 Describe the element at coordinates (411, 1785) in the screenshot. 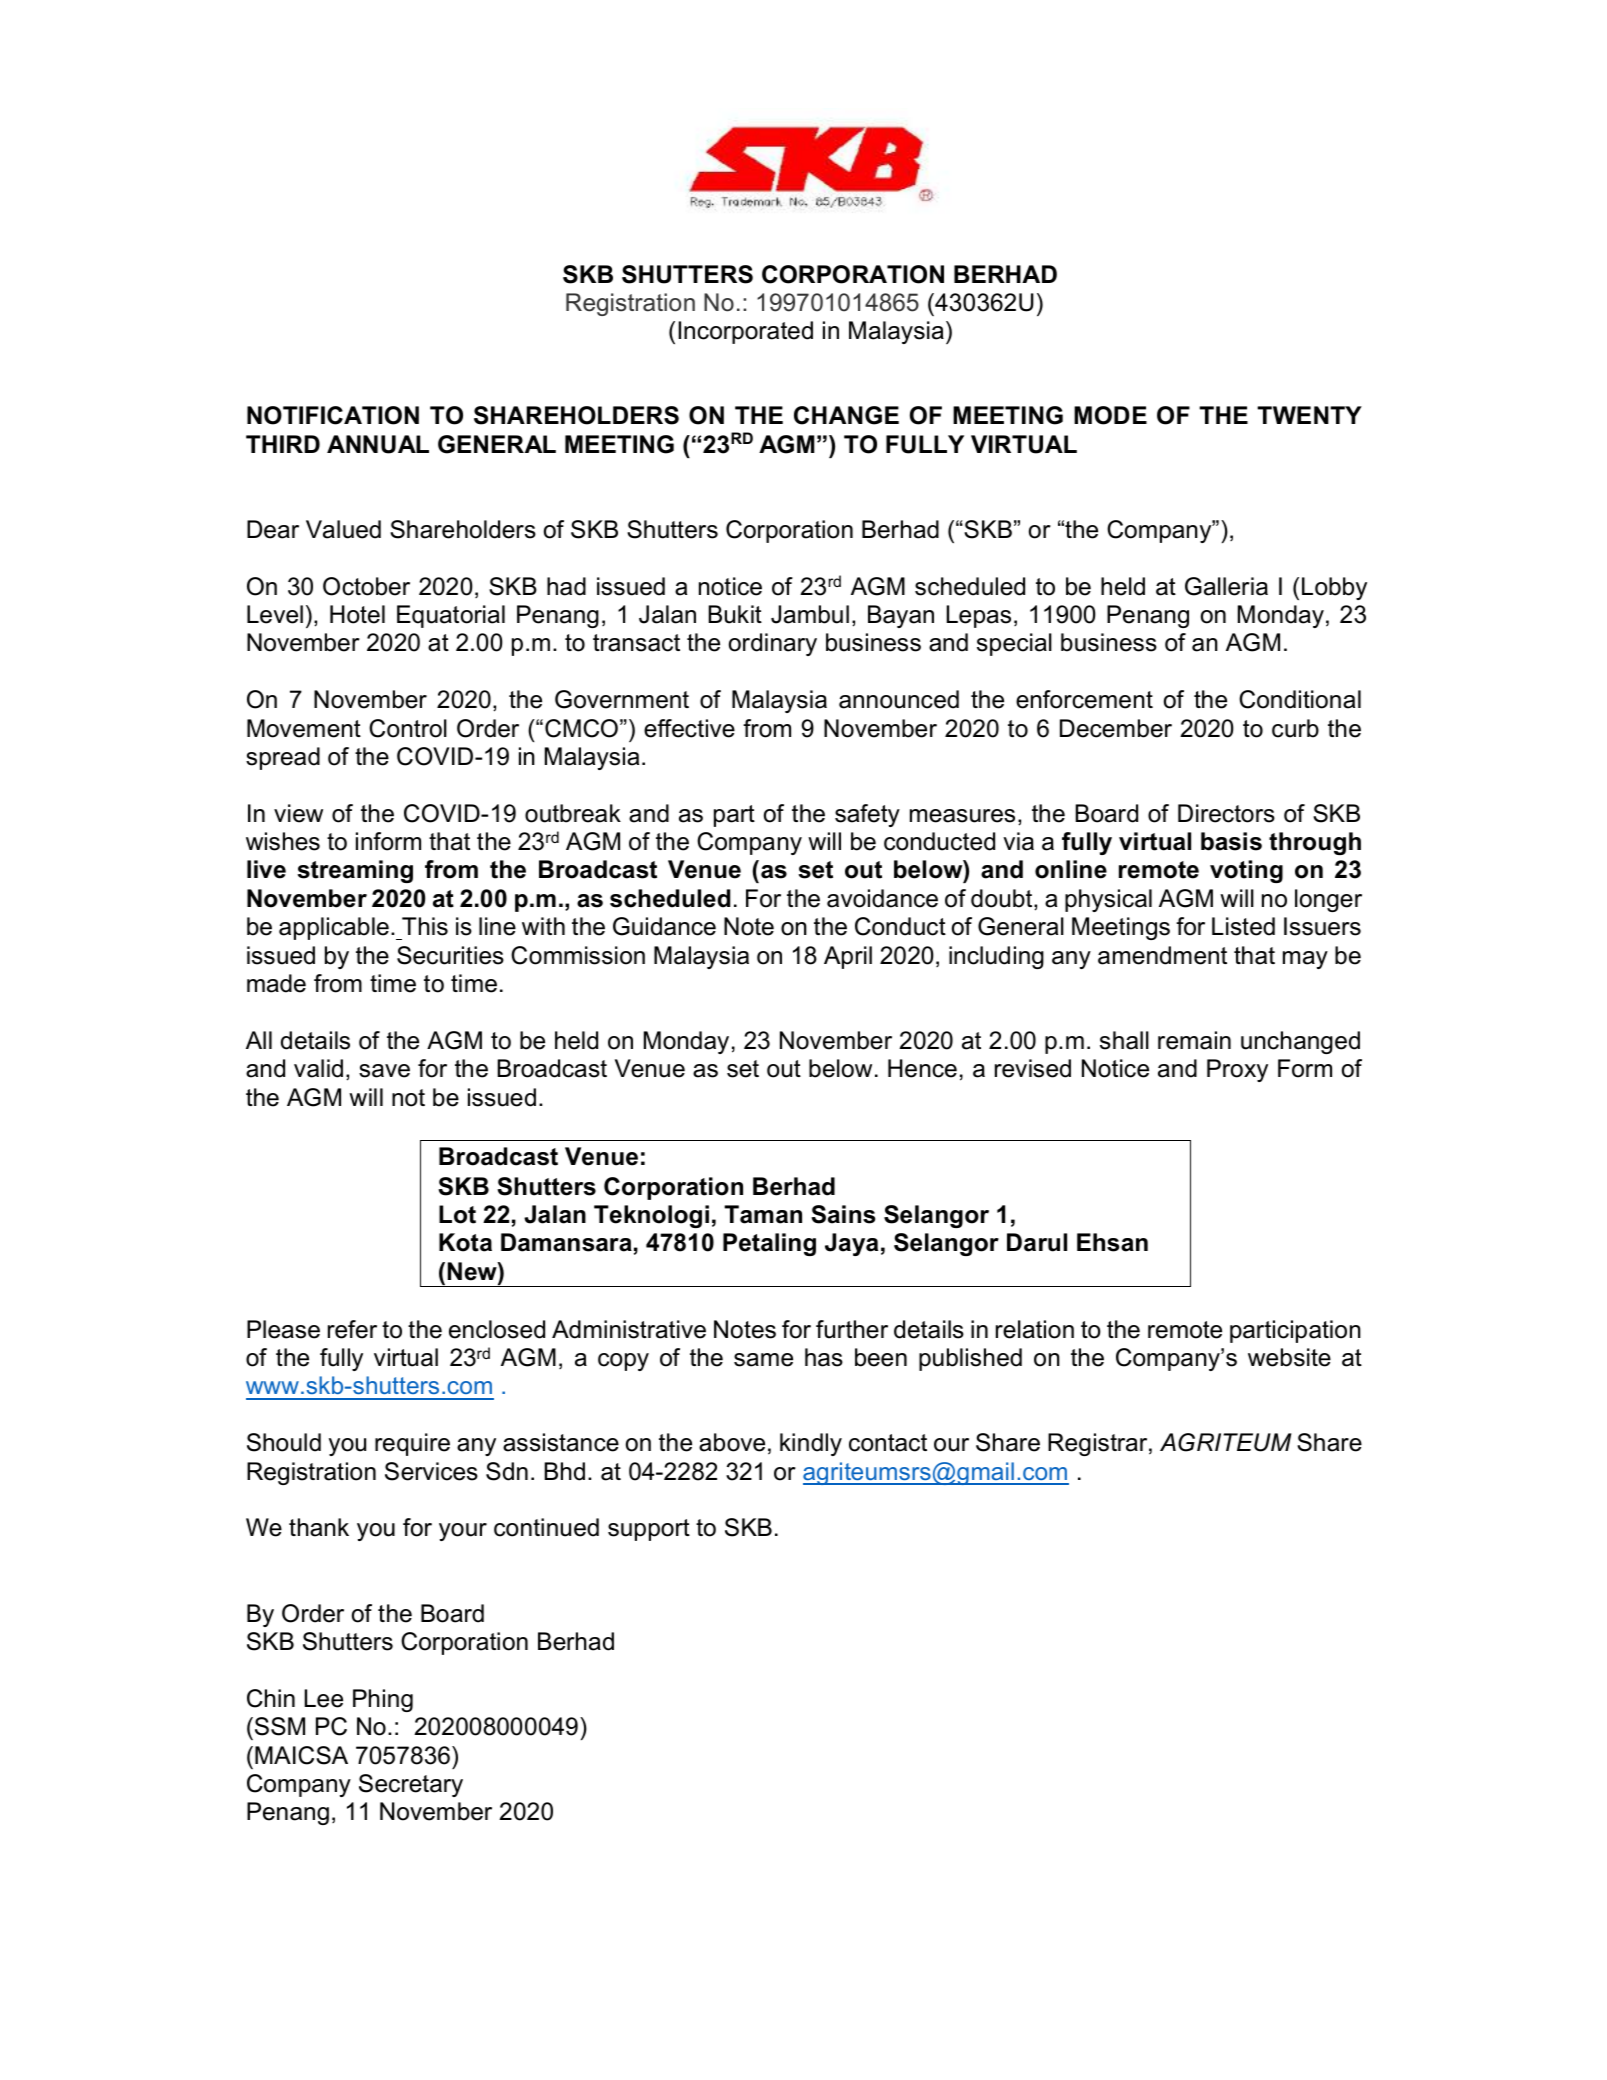

I see `Secretary` at that location.
